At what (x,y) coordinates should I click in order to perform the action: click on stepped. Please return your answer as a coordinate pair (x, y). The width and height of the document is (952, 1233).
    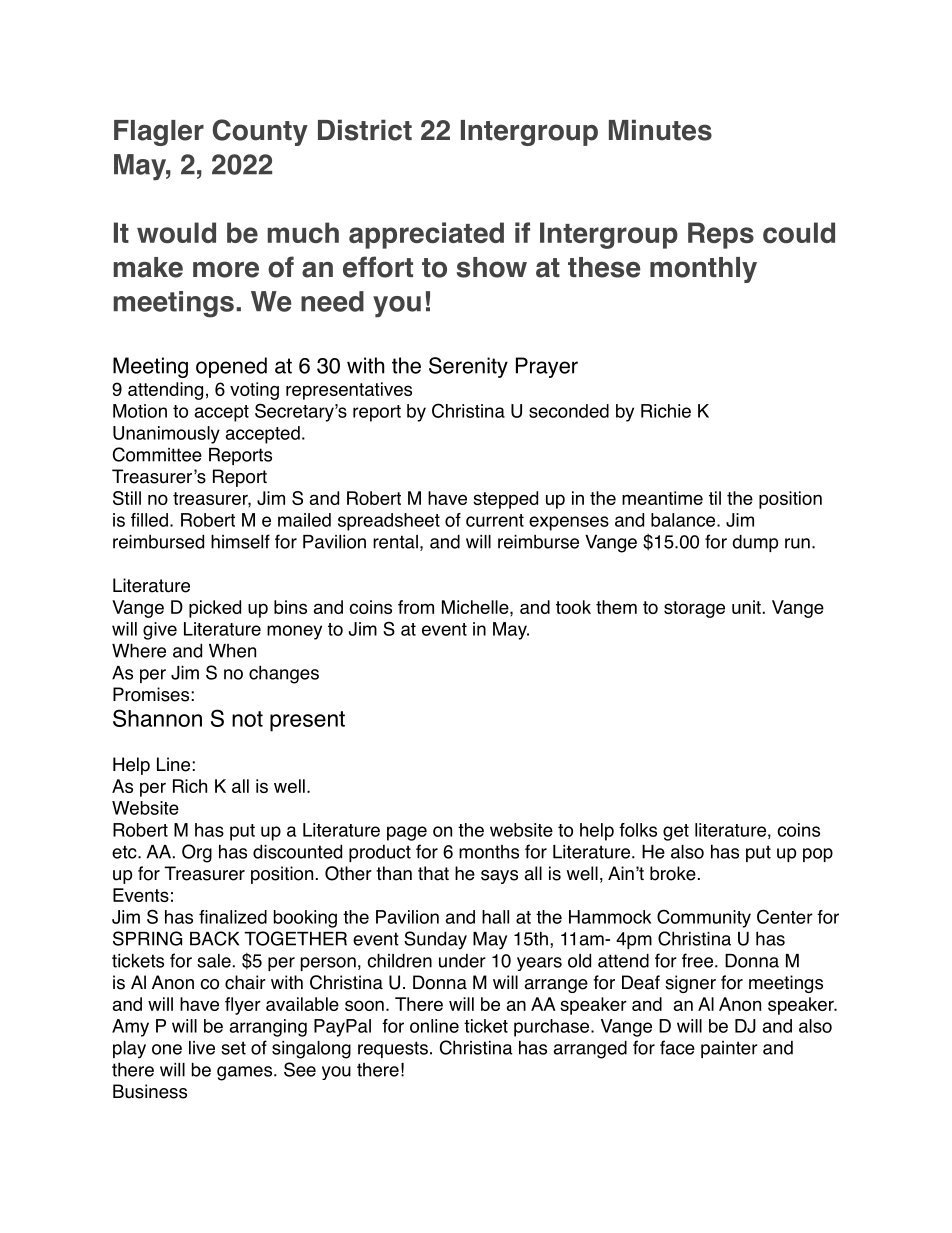
    Looking at the image, I should click on (505, 500).
